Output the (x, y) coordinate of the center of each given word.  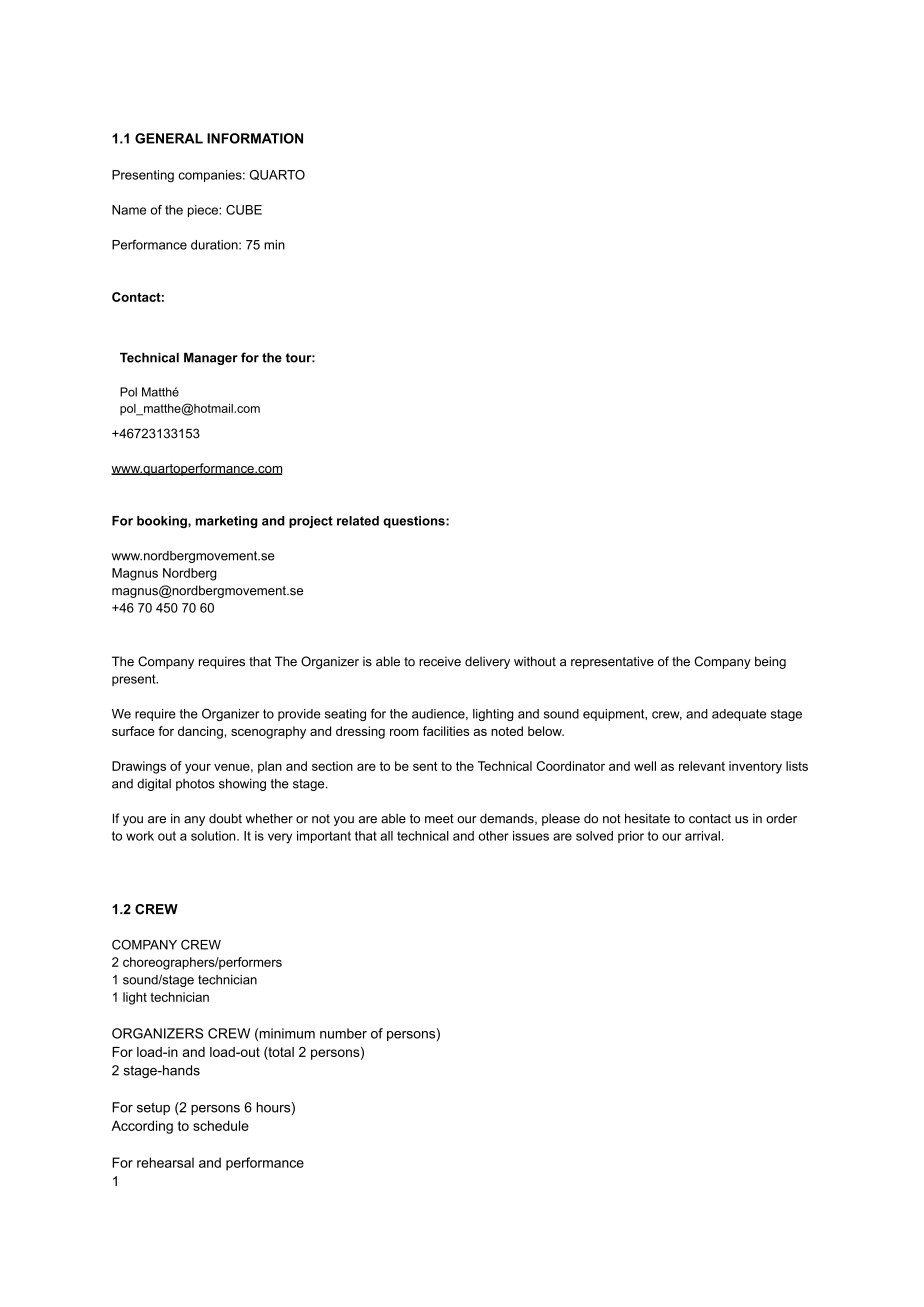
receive (440, 661)
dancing (200, 732)
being (770, 662)
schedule (221, 1125)
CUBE (244, 210)
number (343, 1033)
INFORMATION (255, 138)
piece (204, 211)
